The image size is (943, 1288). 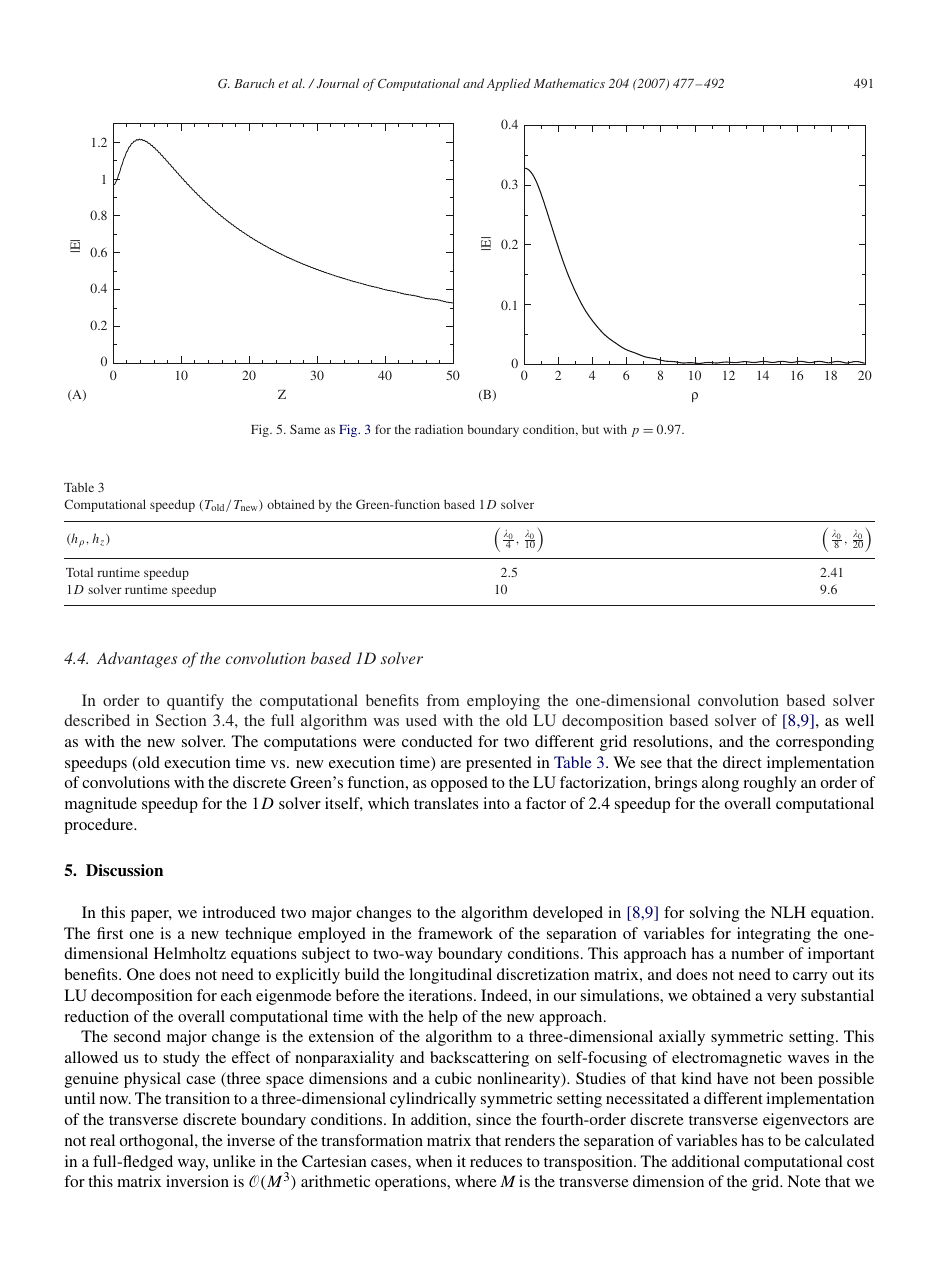 I want to click on reduces, so click(x=496, y=1161).
